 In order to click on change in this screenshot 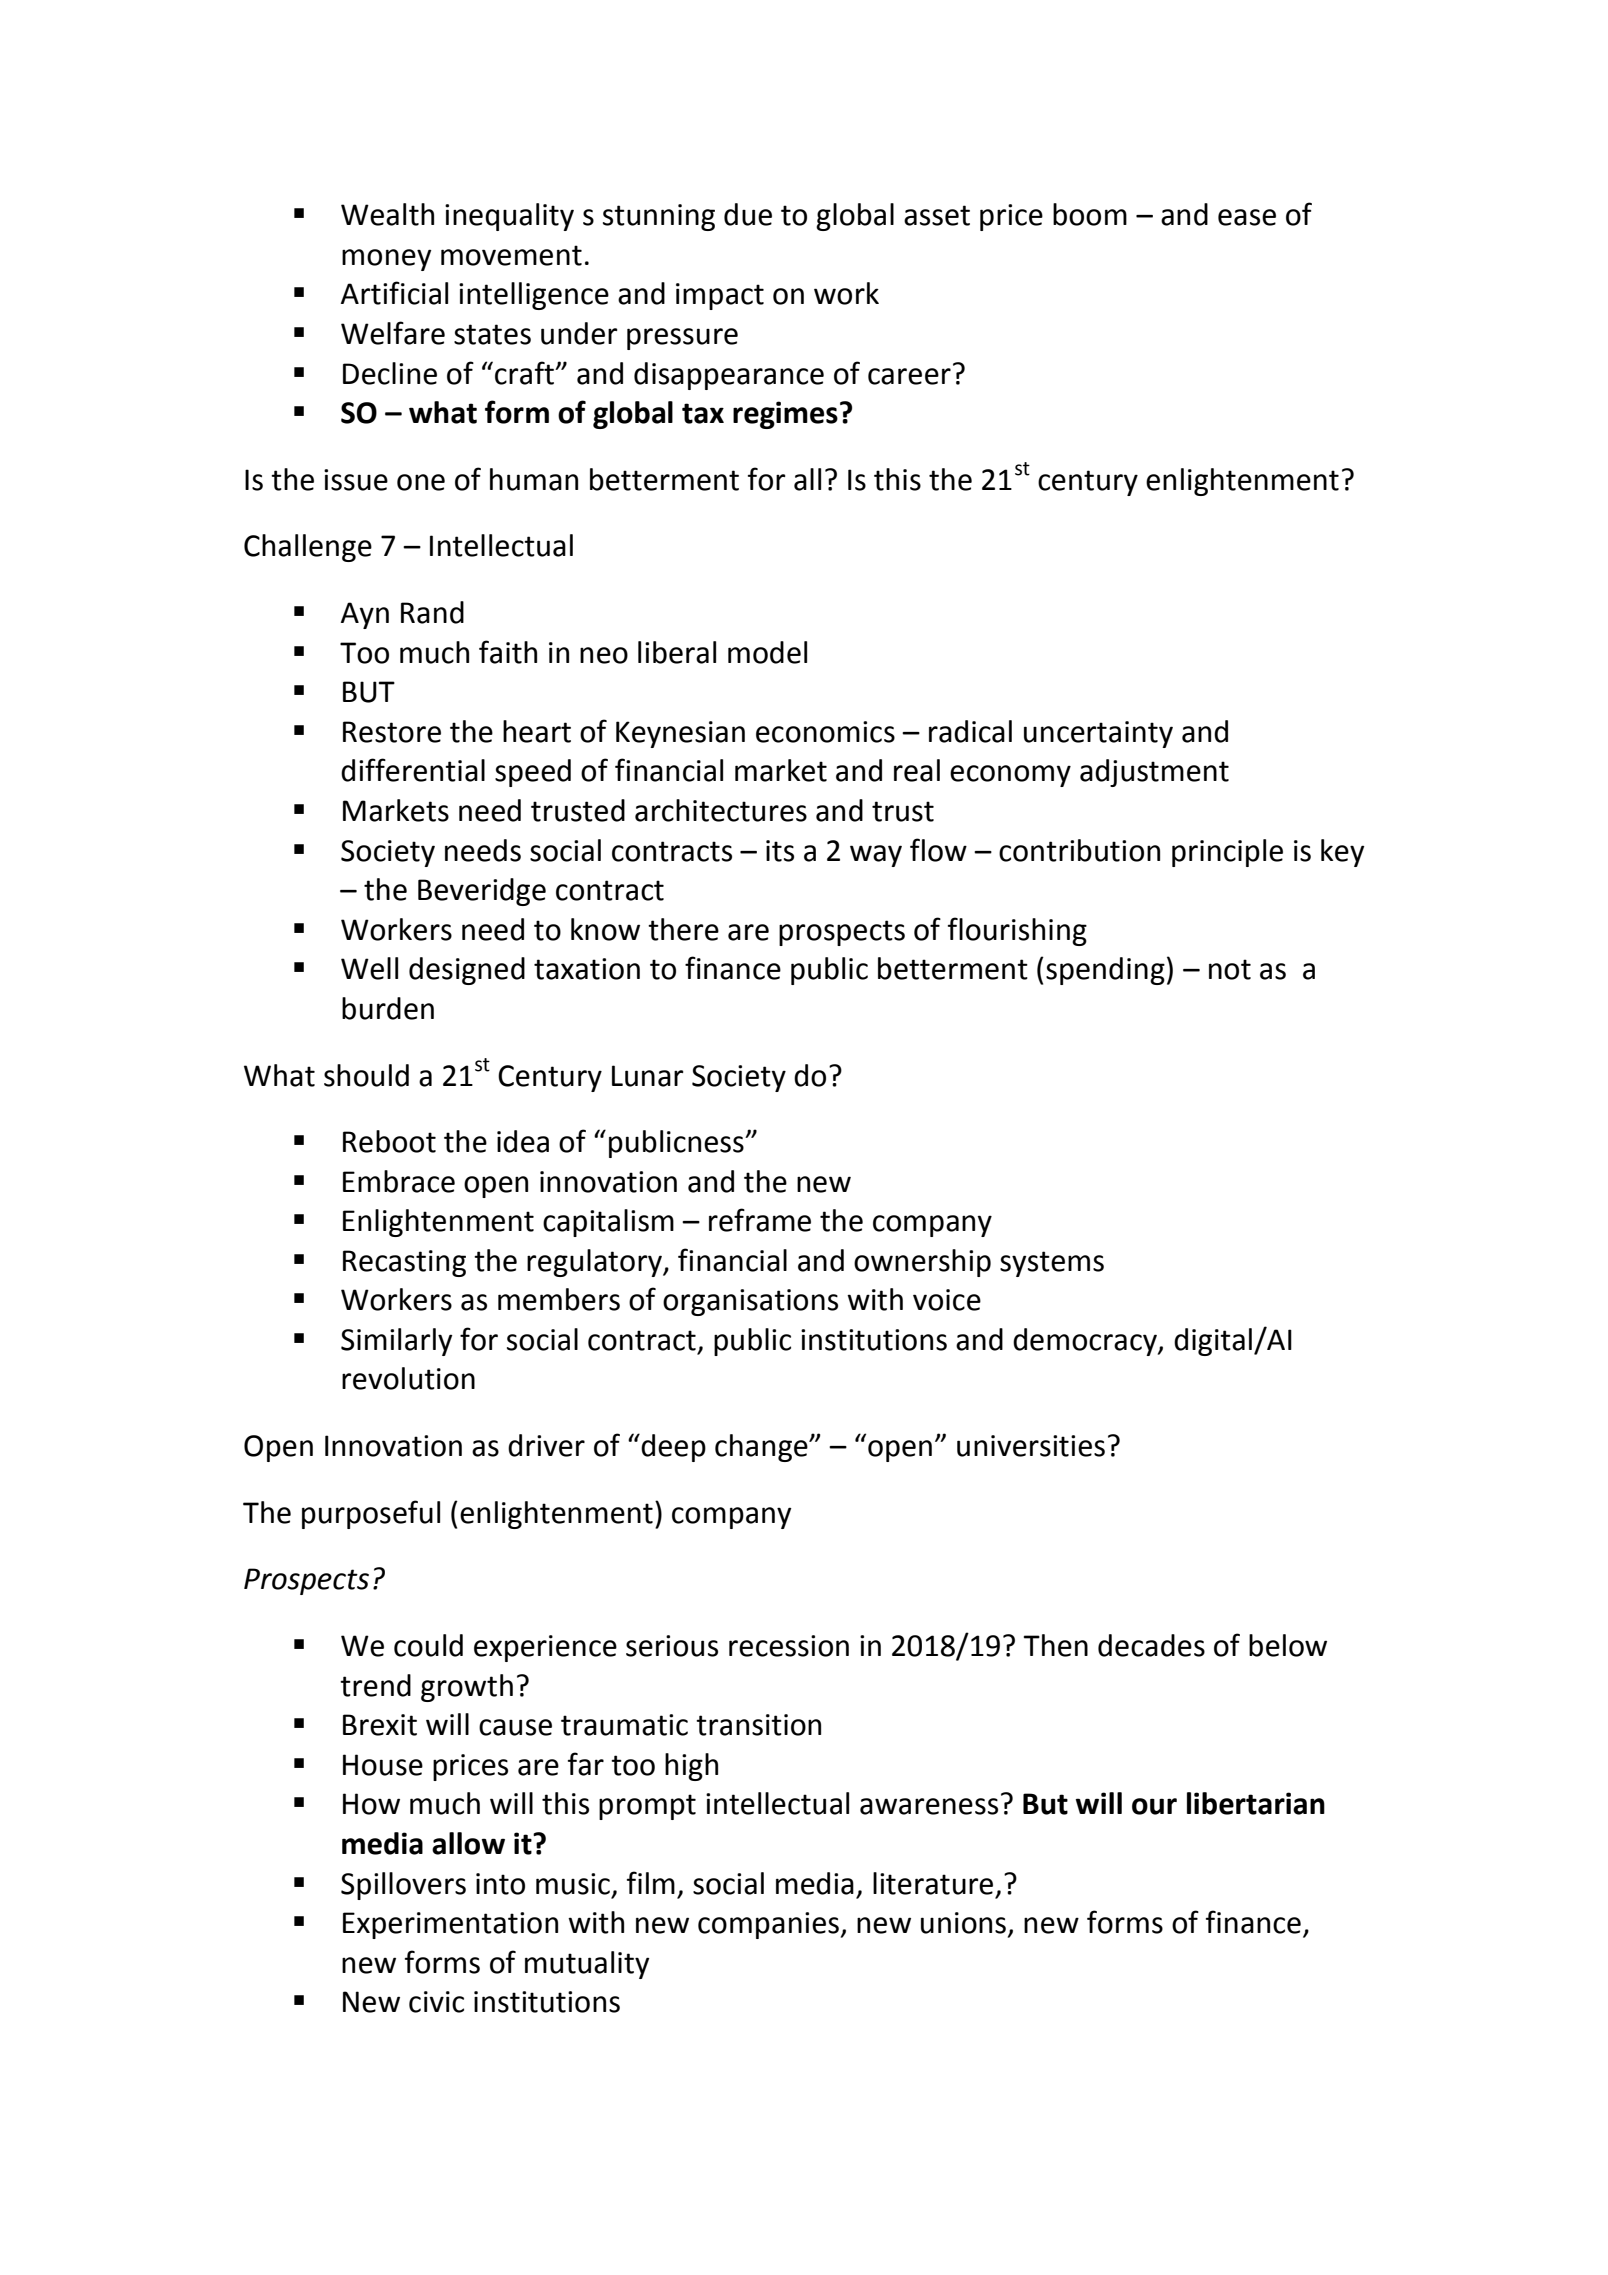, I will do `click(762, 1448)`.
